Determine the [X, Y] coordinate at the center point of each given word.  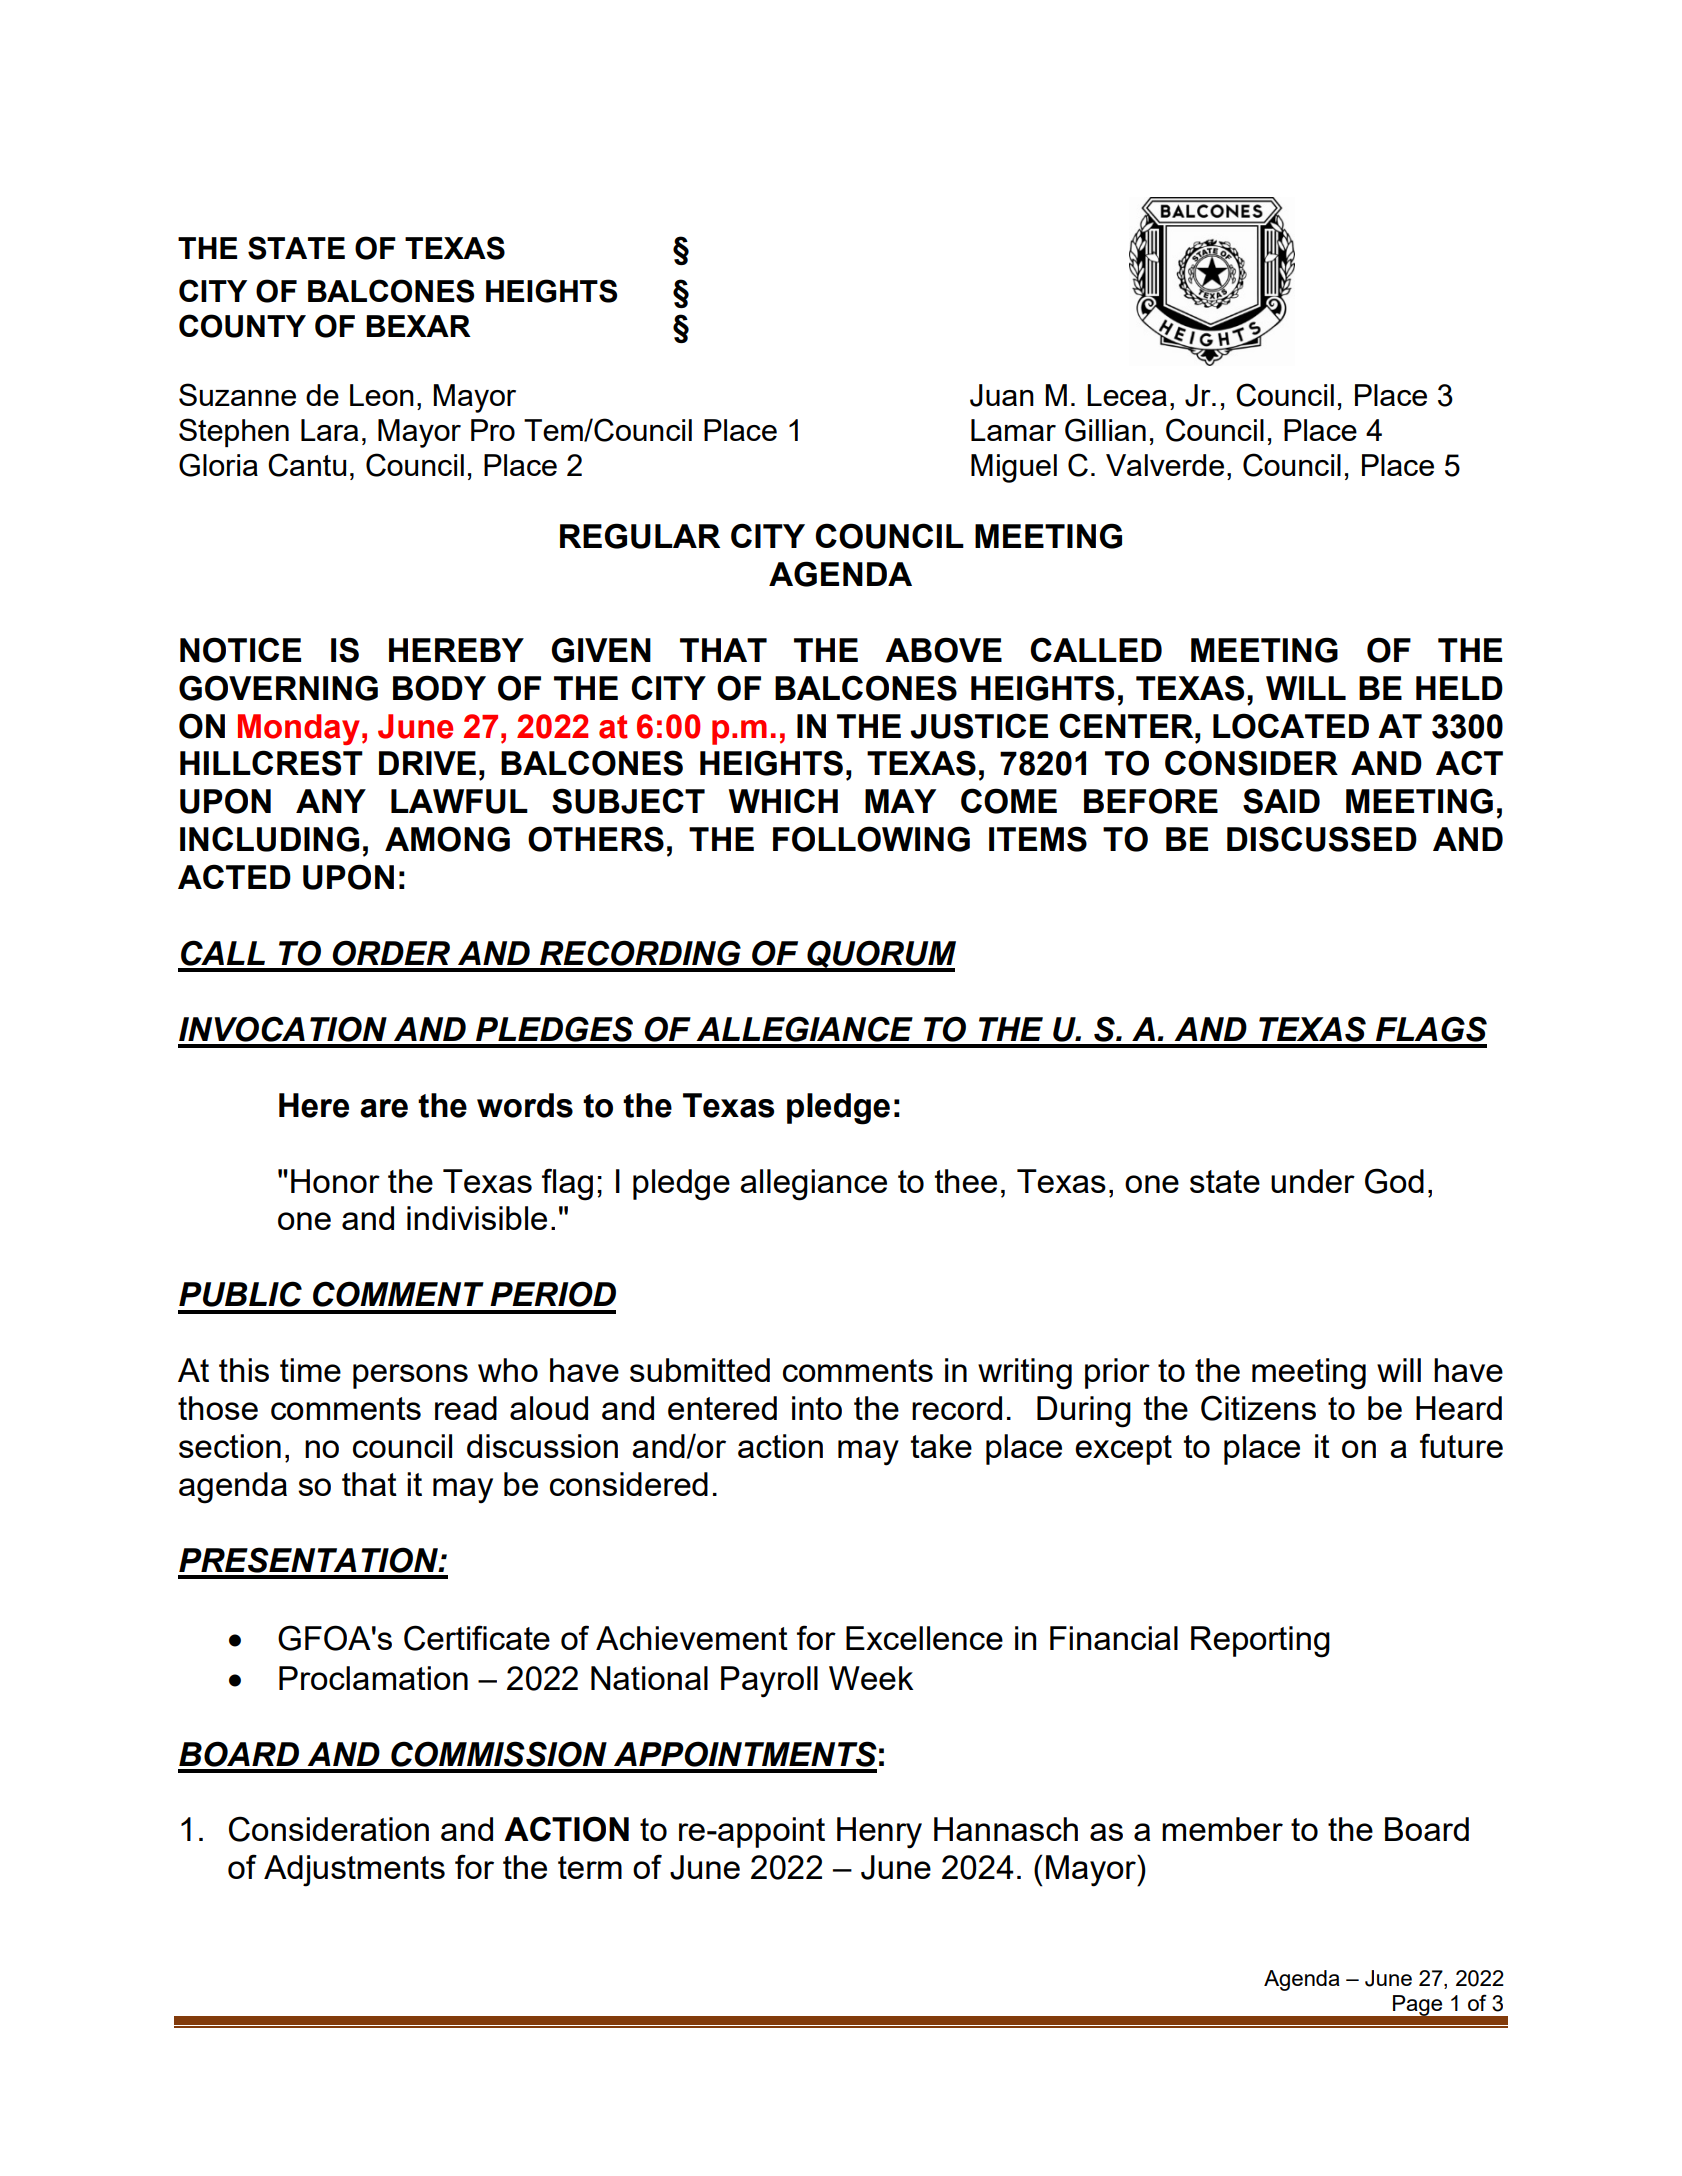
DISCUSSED [1322, 839]
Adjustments [354, 1871]
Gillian [1105, 430]
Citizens [1258, 1408]
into [817, 1408]
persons [410, 1376]
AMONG [447, 839]
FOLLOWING [871, 839]
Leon [382, 395]
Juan [1002, 395]
